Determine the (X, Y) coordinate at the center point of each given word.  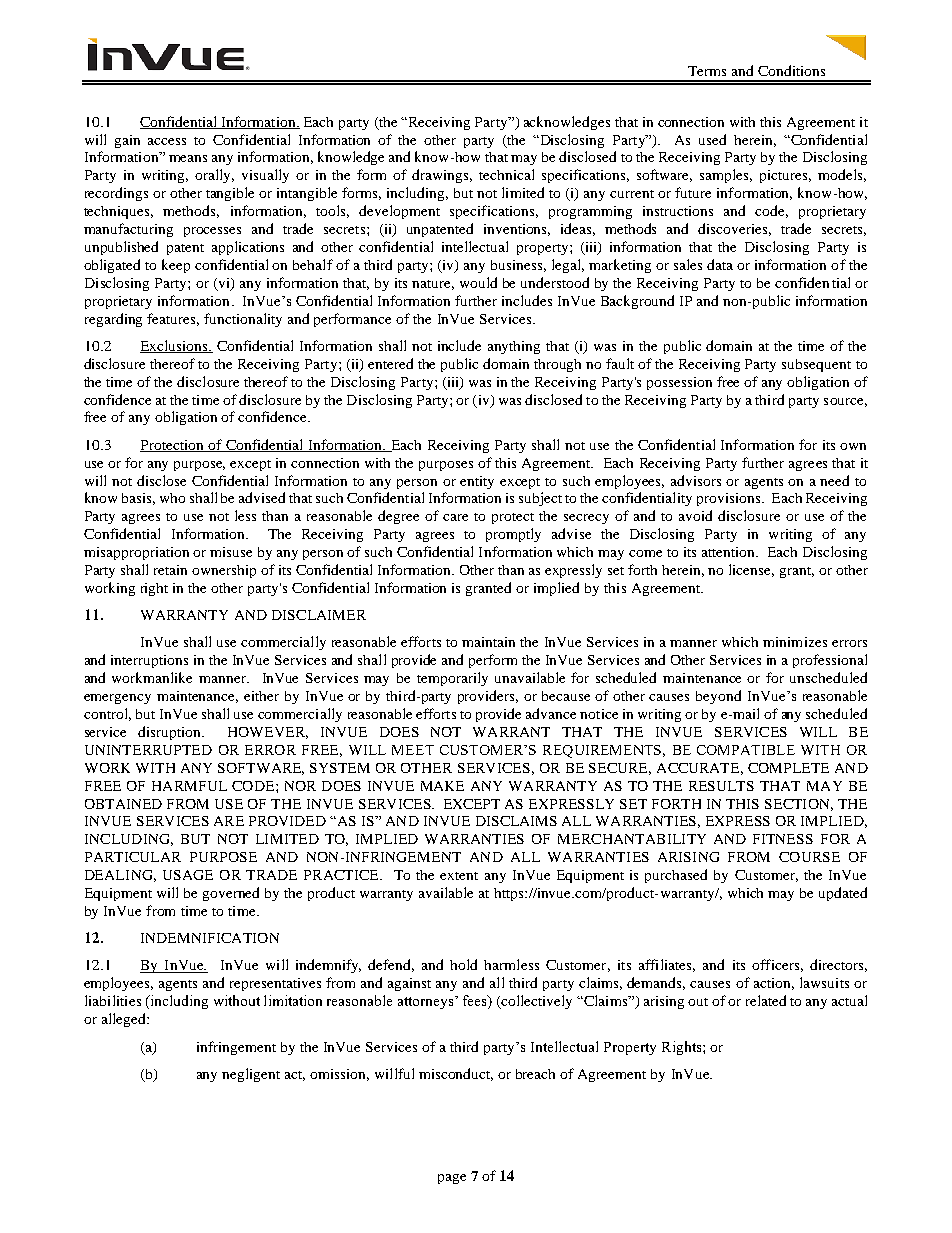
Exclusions (175, 346)
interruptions (149, 661)
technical (506, 174)
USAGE (188, 875)
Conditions (791, 70)
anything (514, 347)
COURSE (809, 857)
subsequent (816, 365)
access (167, 141)
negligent (251, 1075)
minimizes (795, 642)
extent (459, 876)
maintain (488, 642)
